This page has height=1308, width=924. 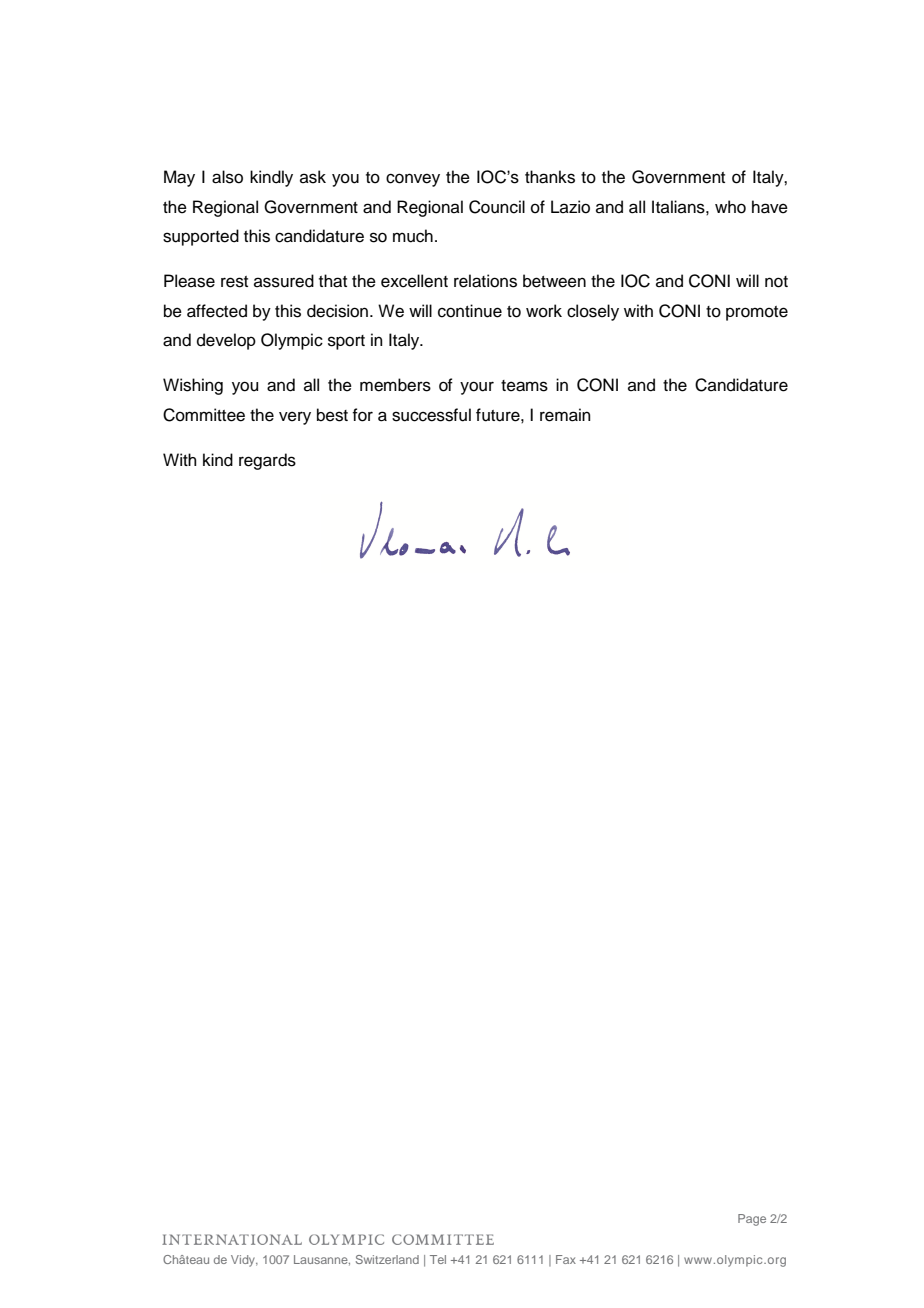 I want to click on Fax, so click(x=566, y=1259).
